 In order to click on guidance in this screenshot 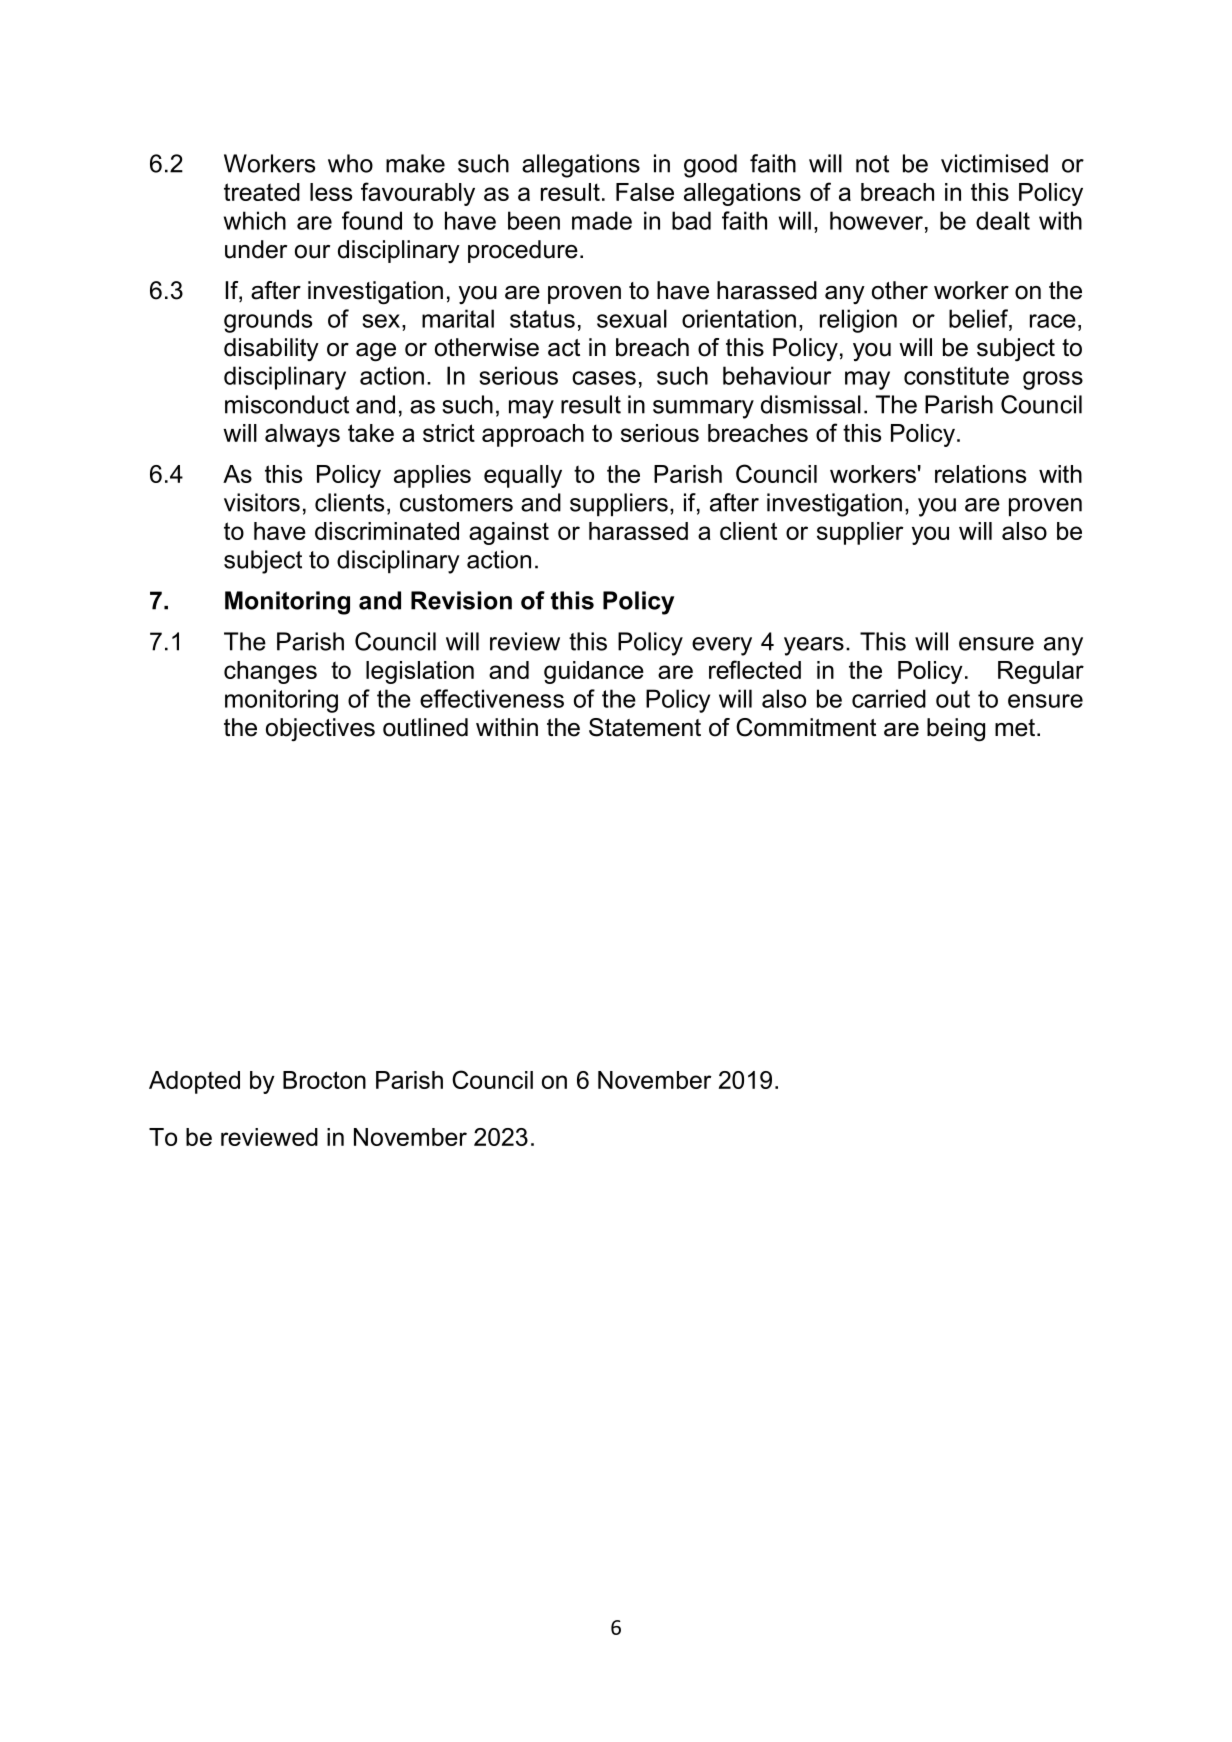, I will do `click(594, 672)`.
